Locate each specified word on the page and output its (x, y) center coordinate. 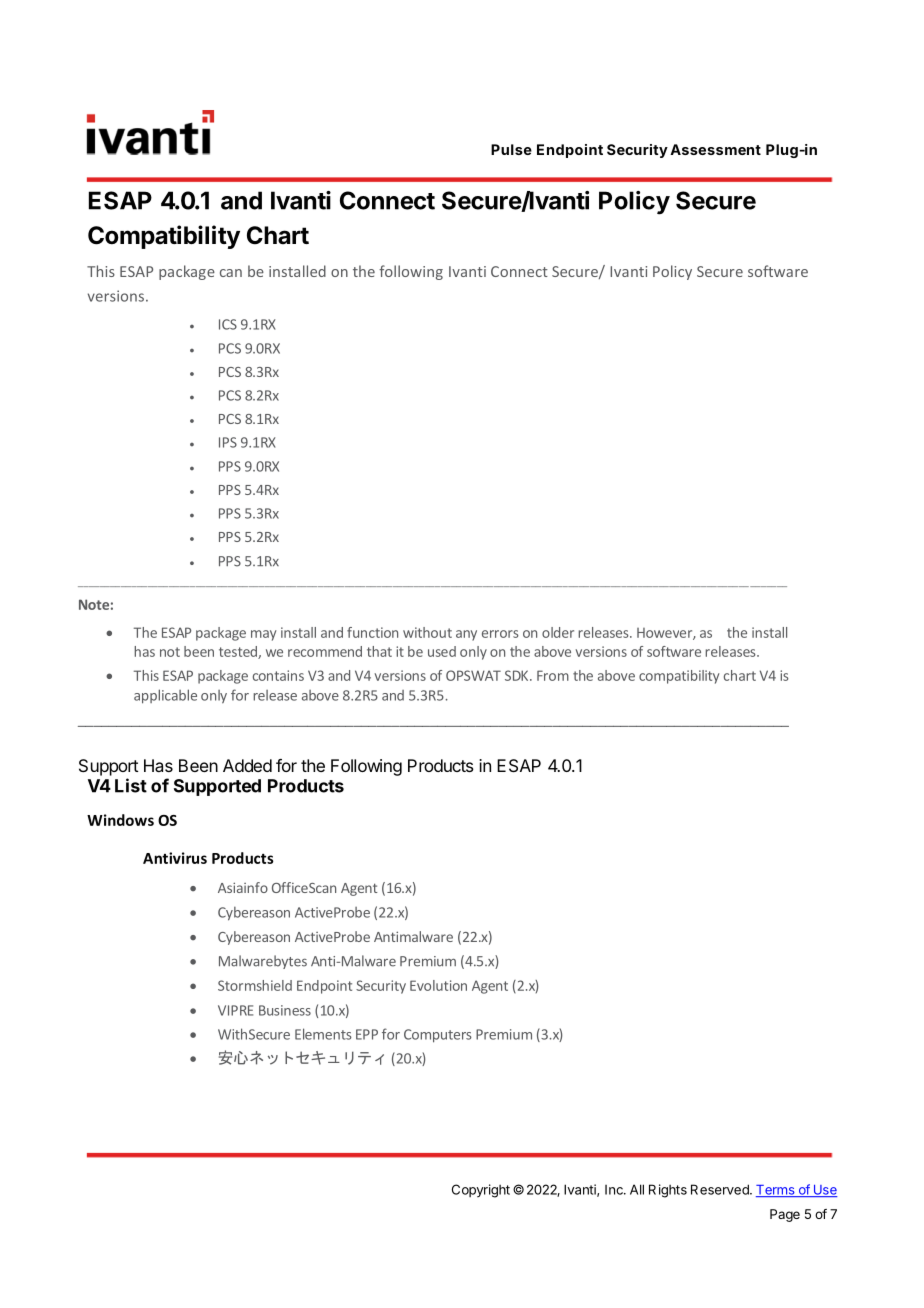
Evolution (438, 985)
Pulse (511, 149)
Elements (323, 1034)
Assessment (715, 149)
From (553, 675)
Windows (120, 820)
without (427, 632)
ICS (228, 324)
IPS (228, 442)
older (558, 632)
